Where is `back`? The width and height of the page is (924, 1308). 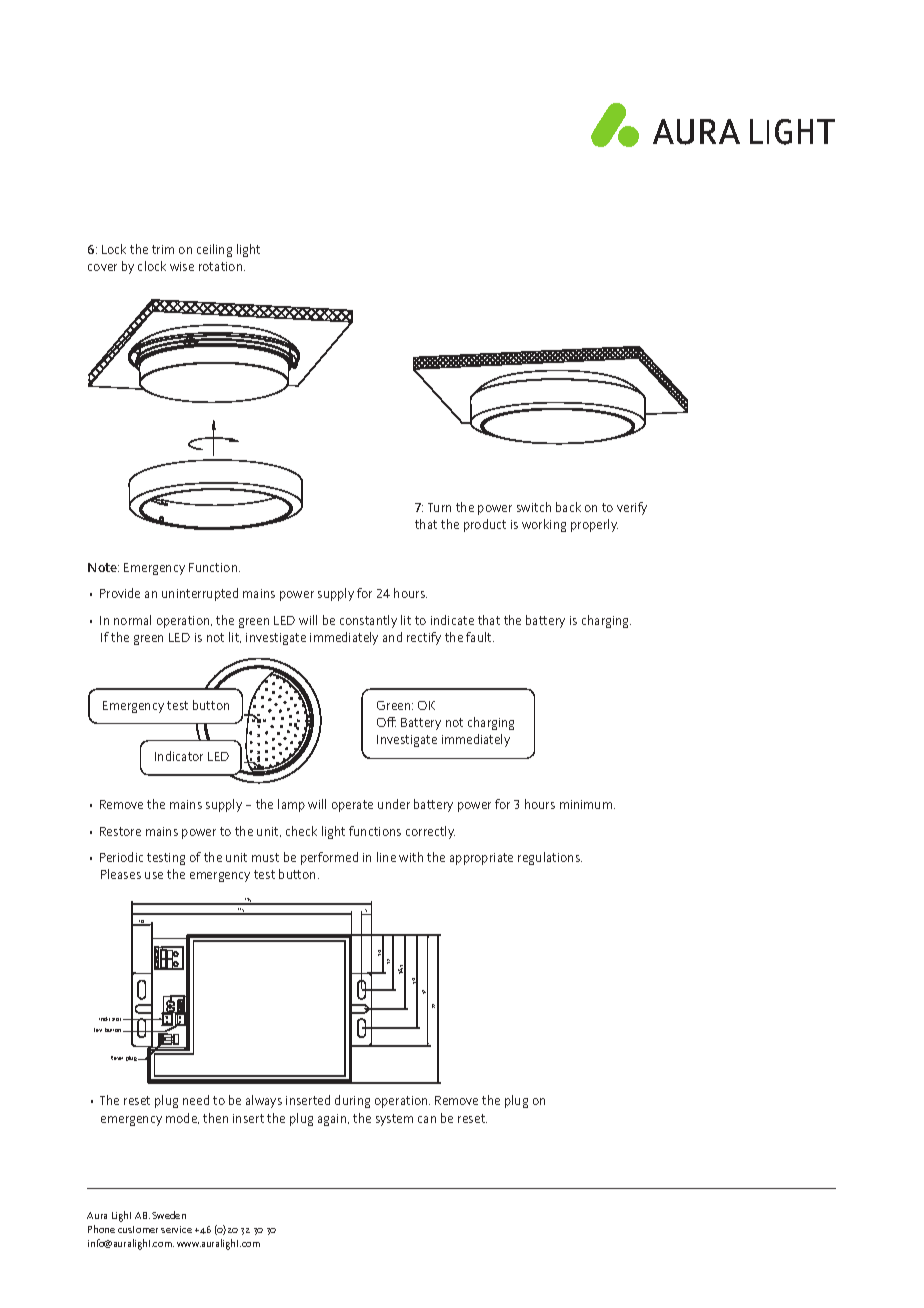 back is located at coordinates (568, 507).
